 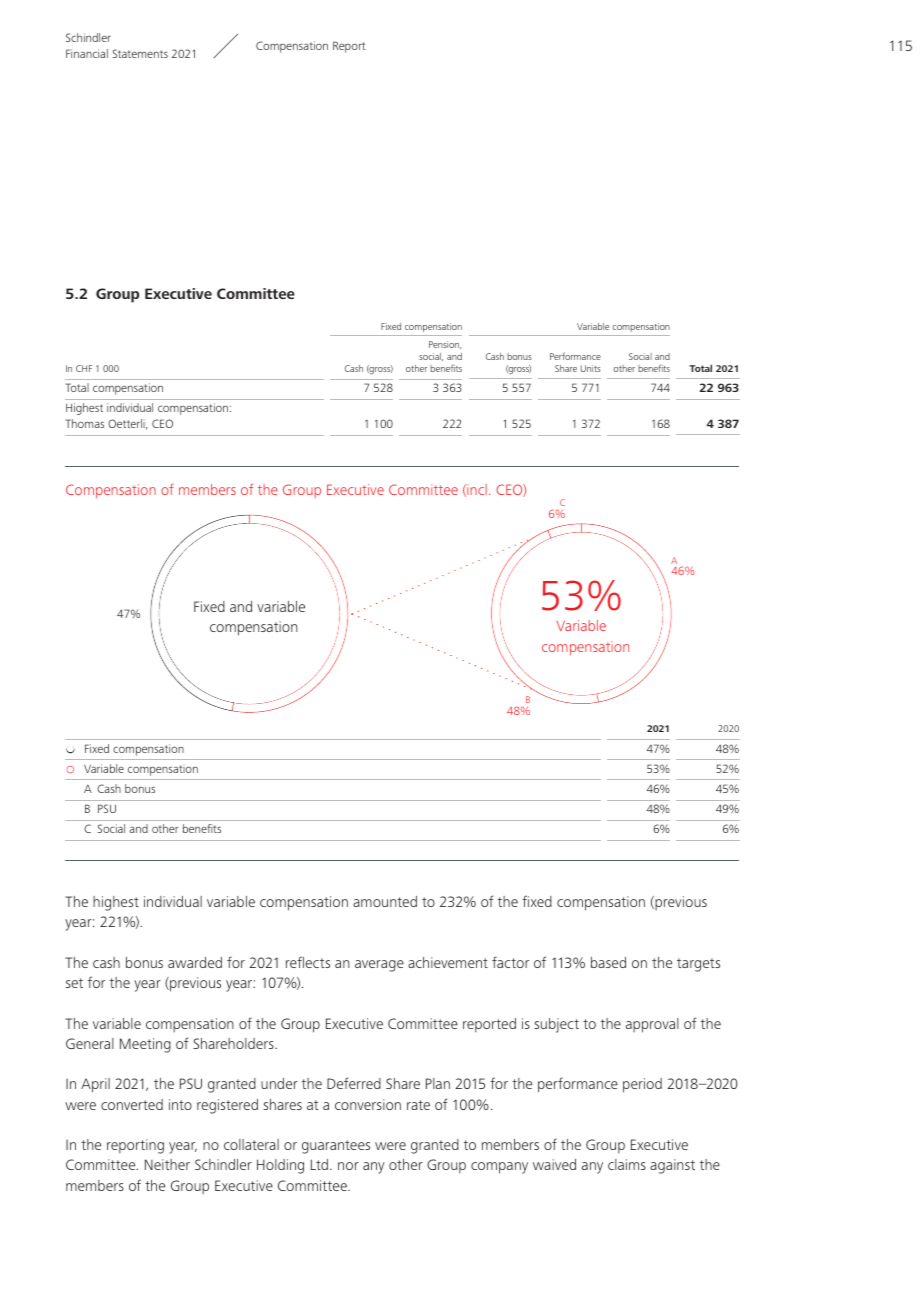 I want to click on Statements, so click(x=140, y=53).
